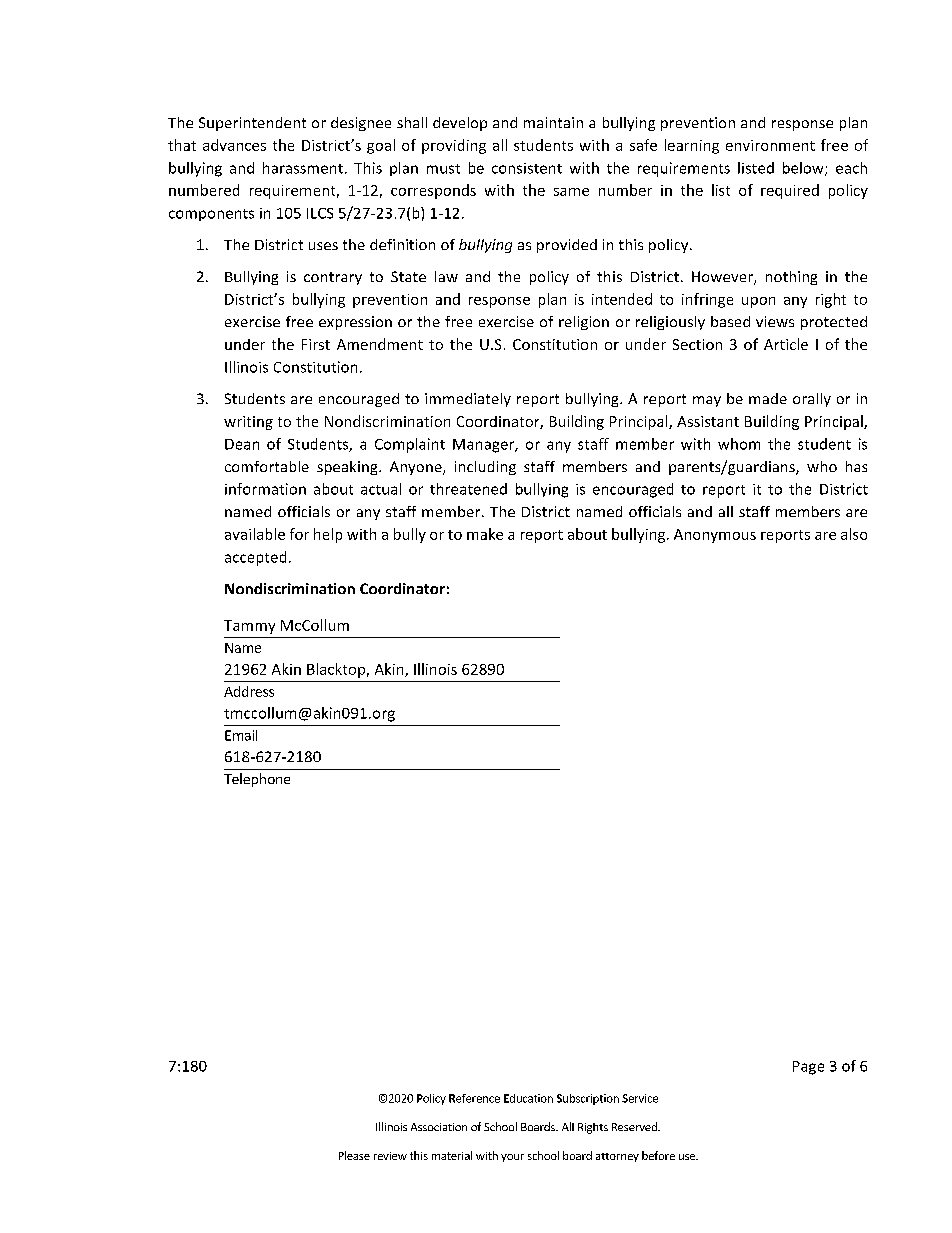 This screenshot has width=952, height=1233. I want to click on environment, so click(770, 145).
